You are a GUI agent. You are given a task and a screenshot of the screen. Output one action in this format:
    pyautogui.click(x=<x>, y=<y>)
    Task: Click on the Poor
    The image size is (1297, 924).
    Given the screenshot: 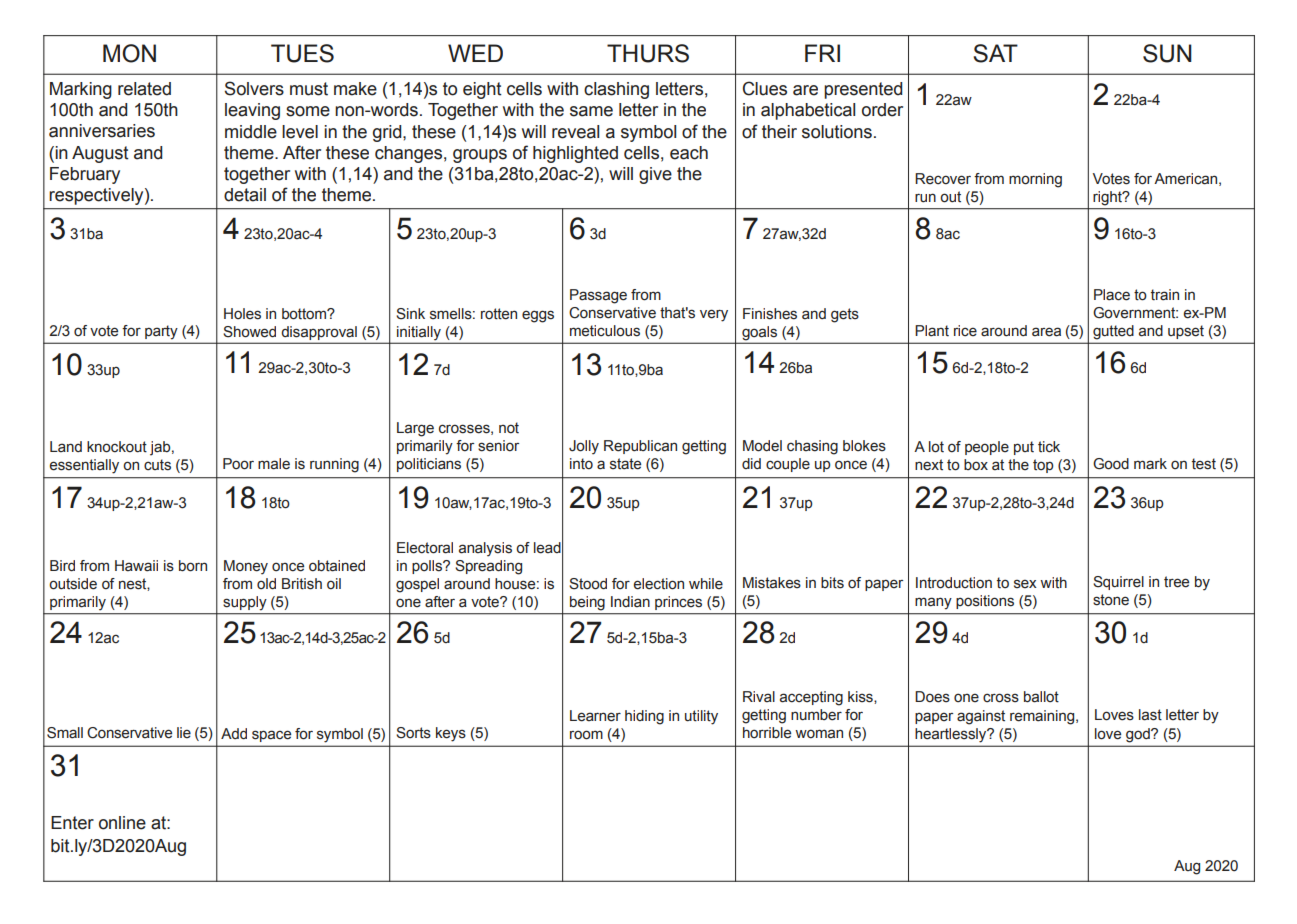 What is the action you would take?
    pyautogui.click(x=238, y=464)
